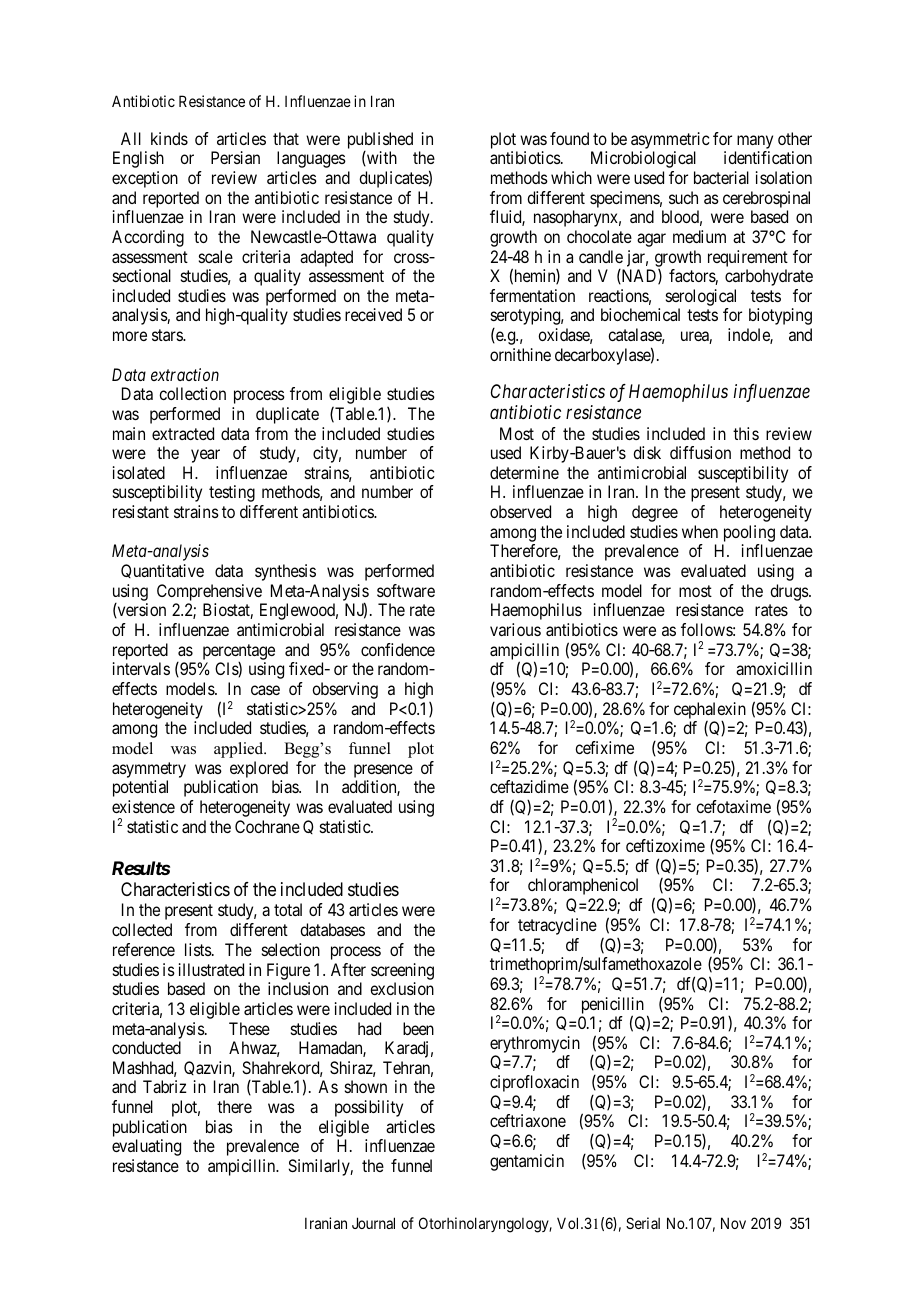  I want to click on percentage, so click(239, 652).
